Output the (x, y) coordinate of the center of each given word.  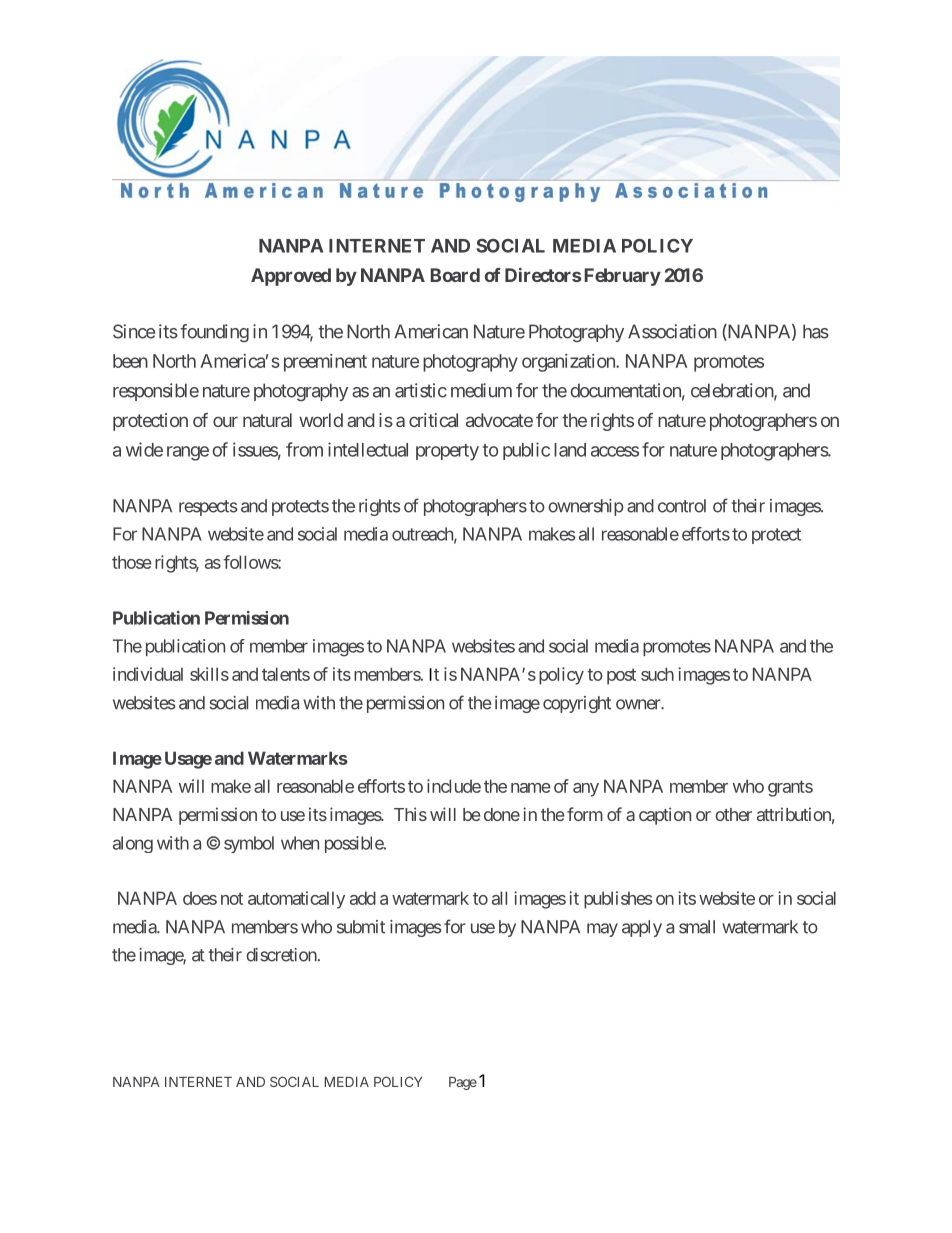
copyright (577, 704)
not (232, 898)
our (225, 421)
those (132, 562)
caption (665, 816)
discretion (281, 955)
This (410, 814)
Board (455, 275)
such (657, 674)
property (447, 452)
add (363, 898)
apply (642, 928)
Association (672, 331)
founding (214, 333)
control (682, 506)
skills (209, 674)
